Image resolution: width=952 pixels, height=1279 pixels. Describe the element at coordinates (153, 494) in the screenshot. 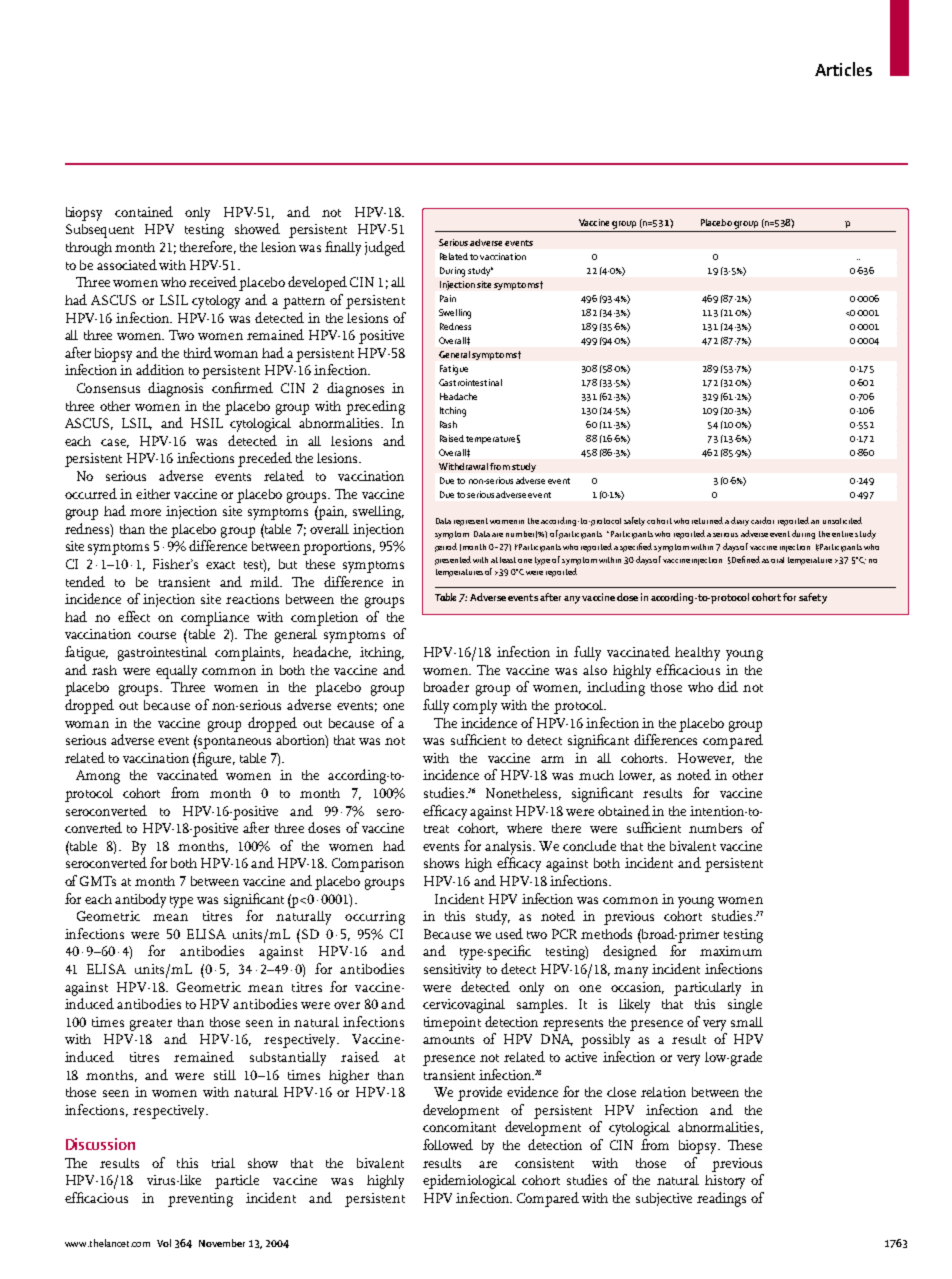

I see `either` at that location.
